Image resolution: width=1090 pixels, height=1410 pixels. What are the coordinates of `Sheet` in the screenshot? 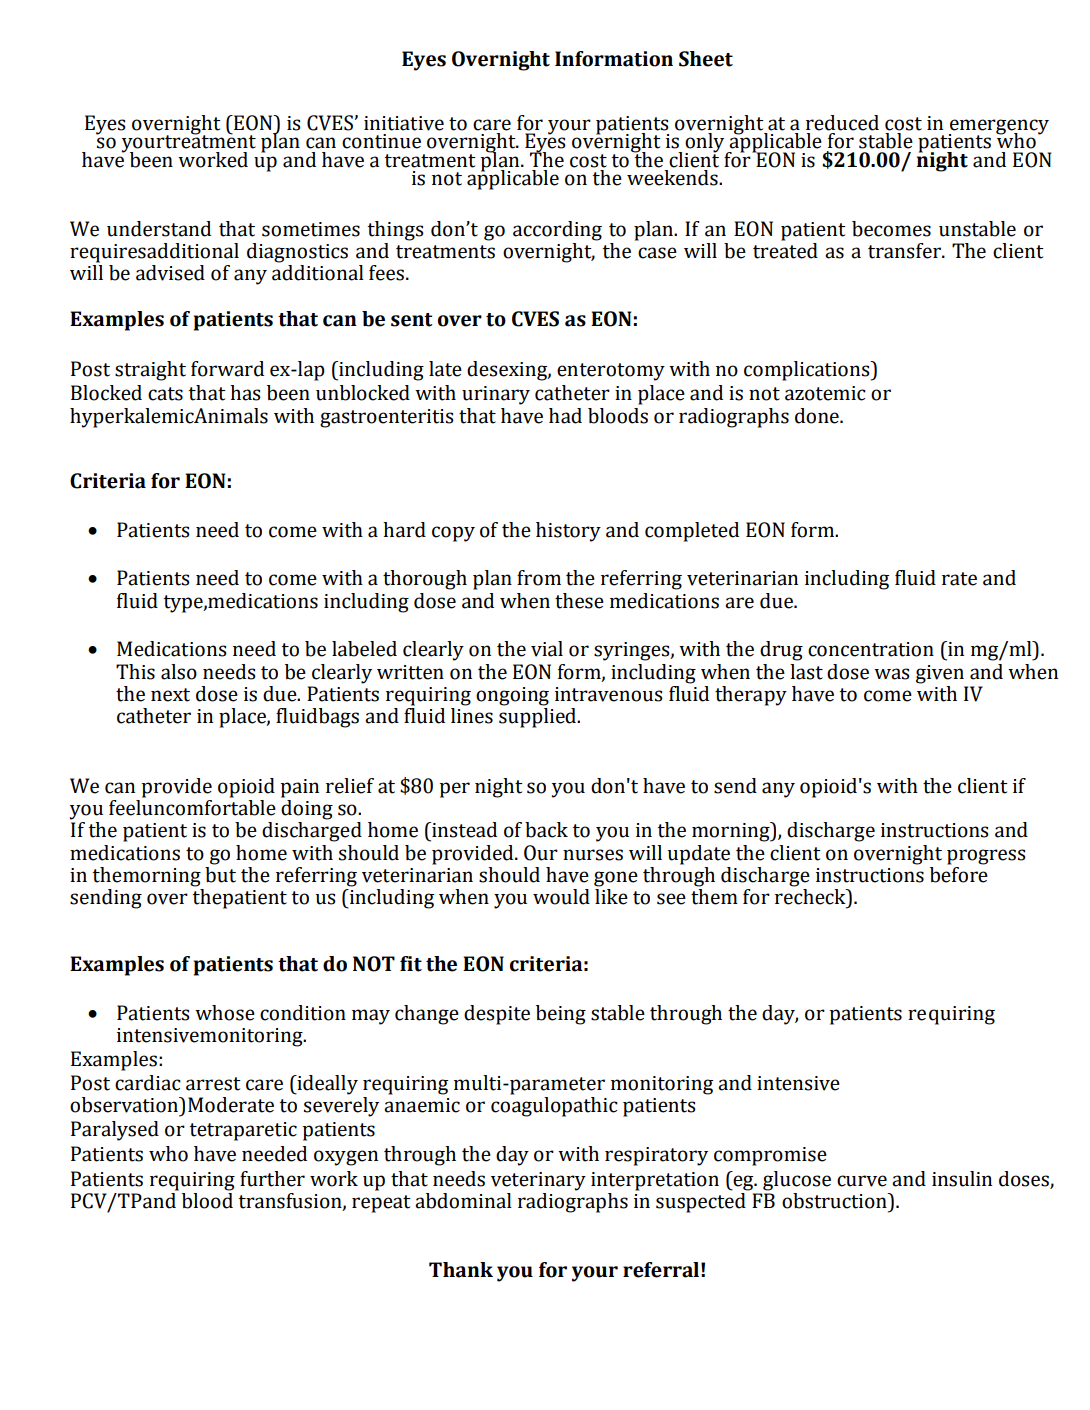 It's located at (706, 59).
